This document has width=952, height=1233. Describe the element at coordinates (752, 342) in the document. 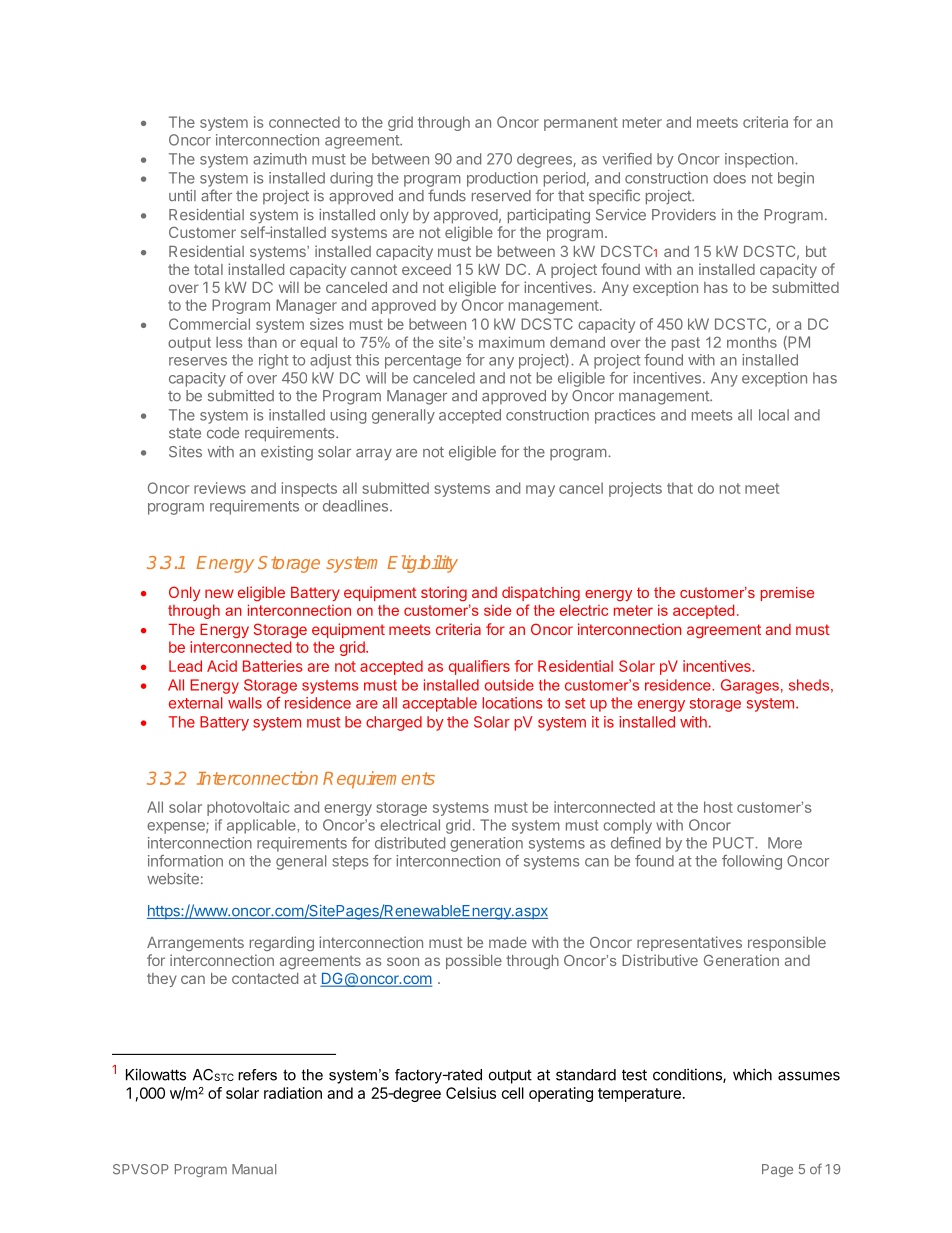

I see `months` at that location.
